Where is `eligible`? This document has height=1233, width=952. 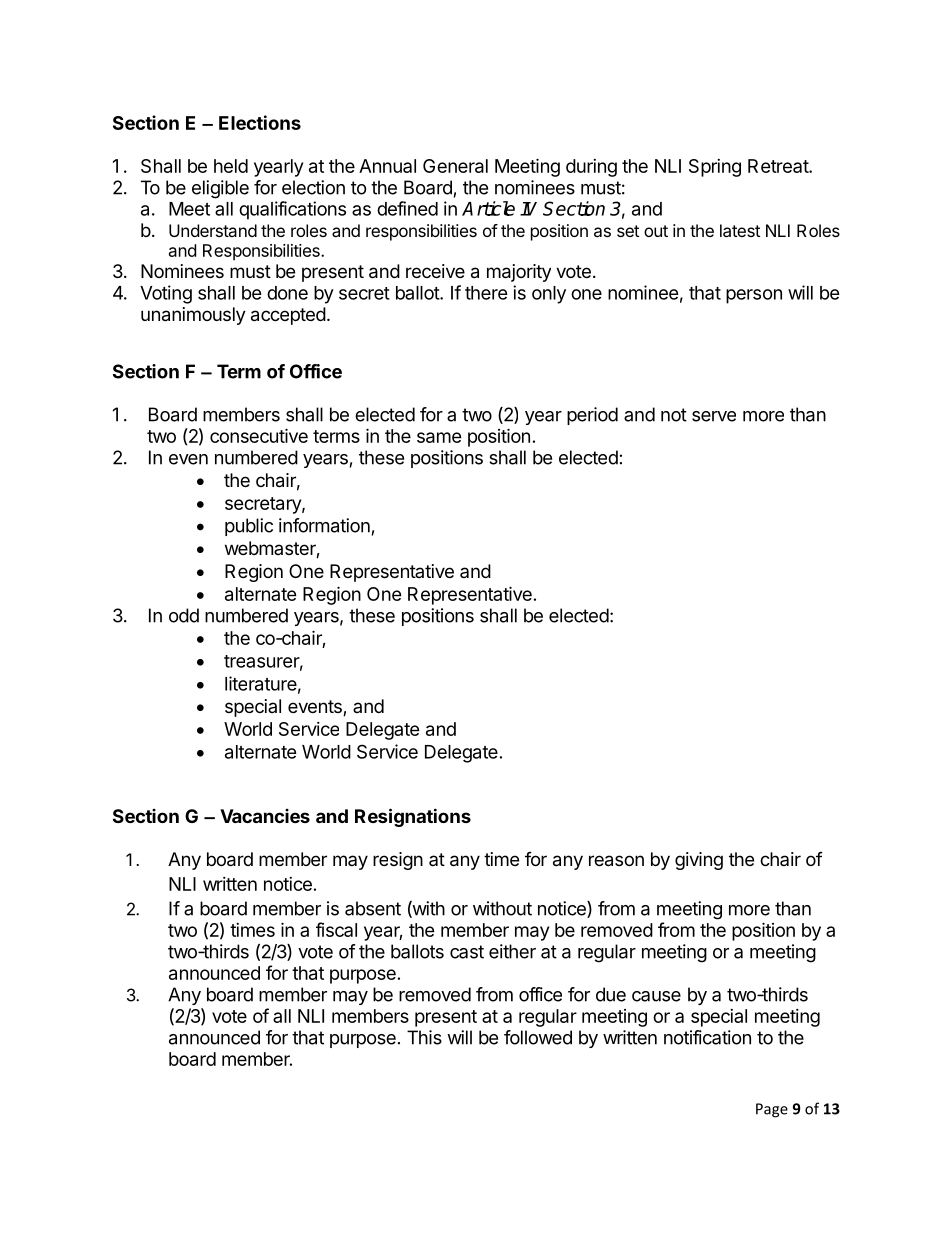
eligible is located at coordinates (220, 189).
